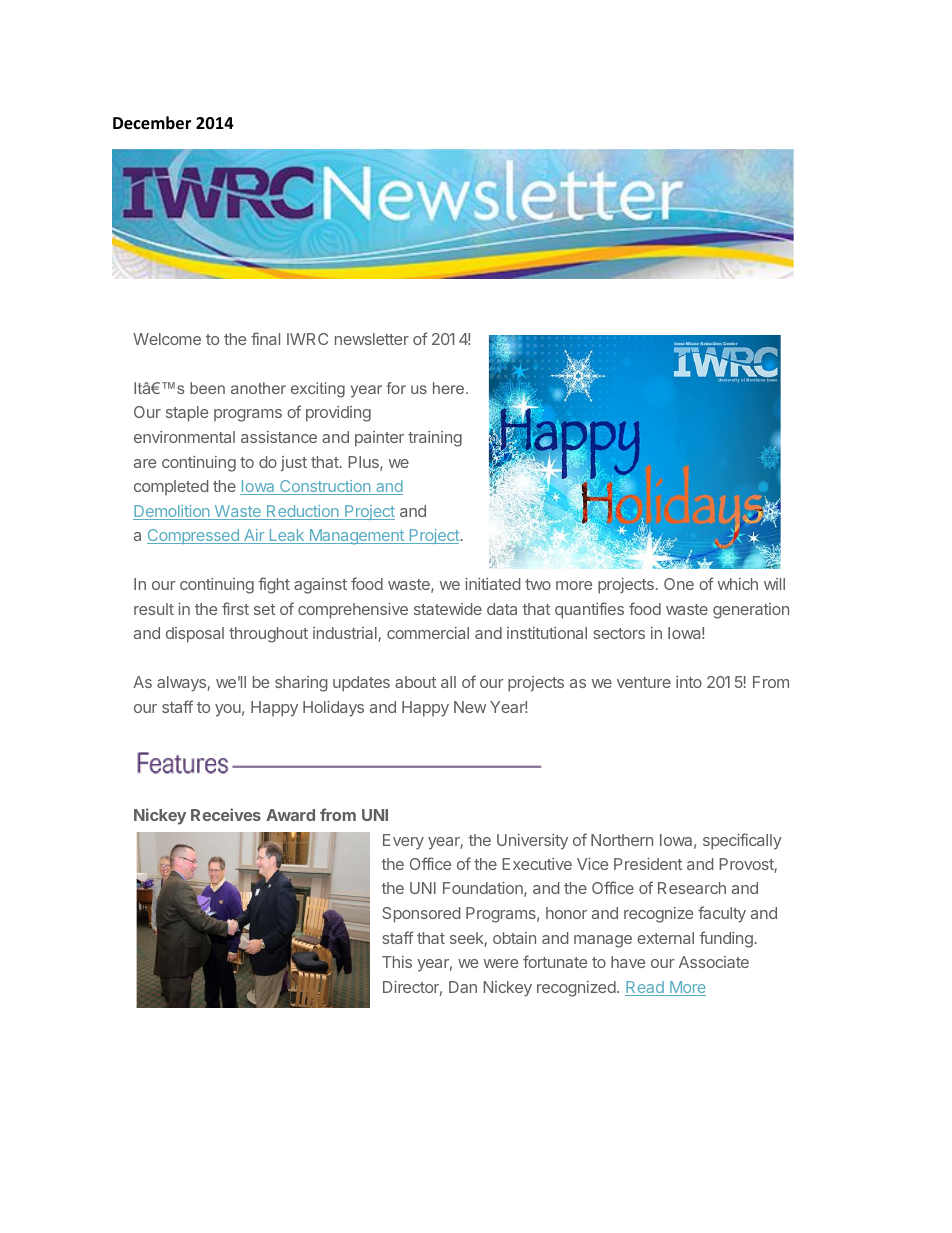 This document has height=1233, width=952. I want to click on completed, so click(171, 487).
